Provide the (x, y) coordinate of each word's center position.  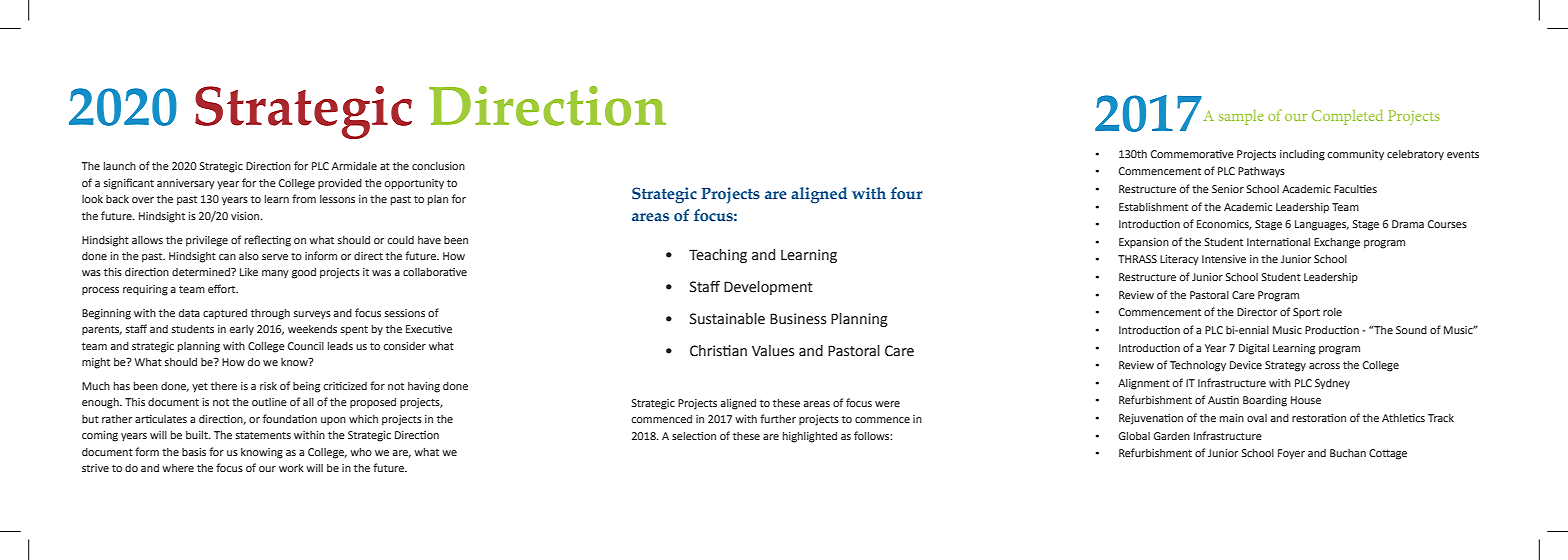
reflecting (268, 241)
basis (194, 452)
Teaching (718, 256)
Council (306, 346)
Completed (1347, 117)
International (1278, 242)
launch (120, 166)
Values (773, 351)
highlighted (810, 437)
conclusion (438, 166)
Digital (1254, 349)
